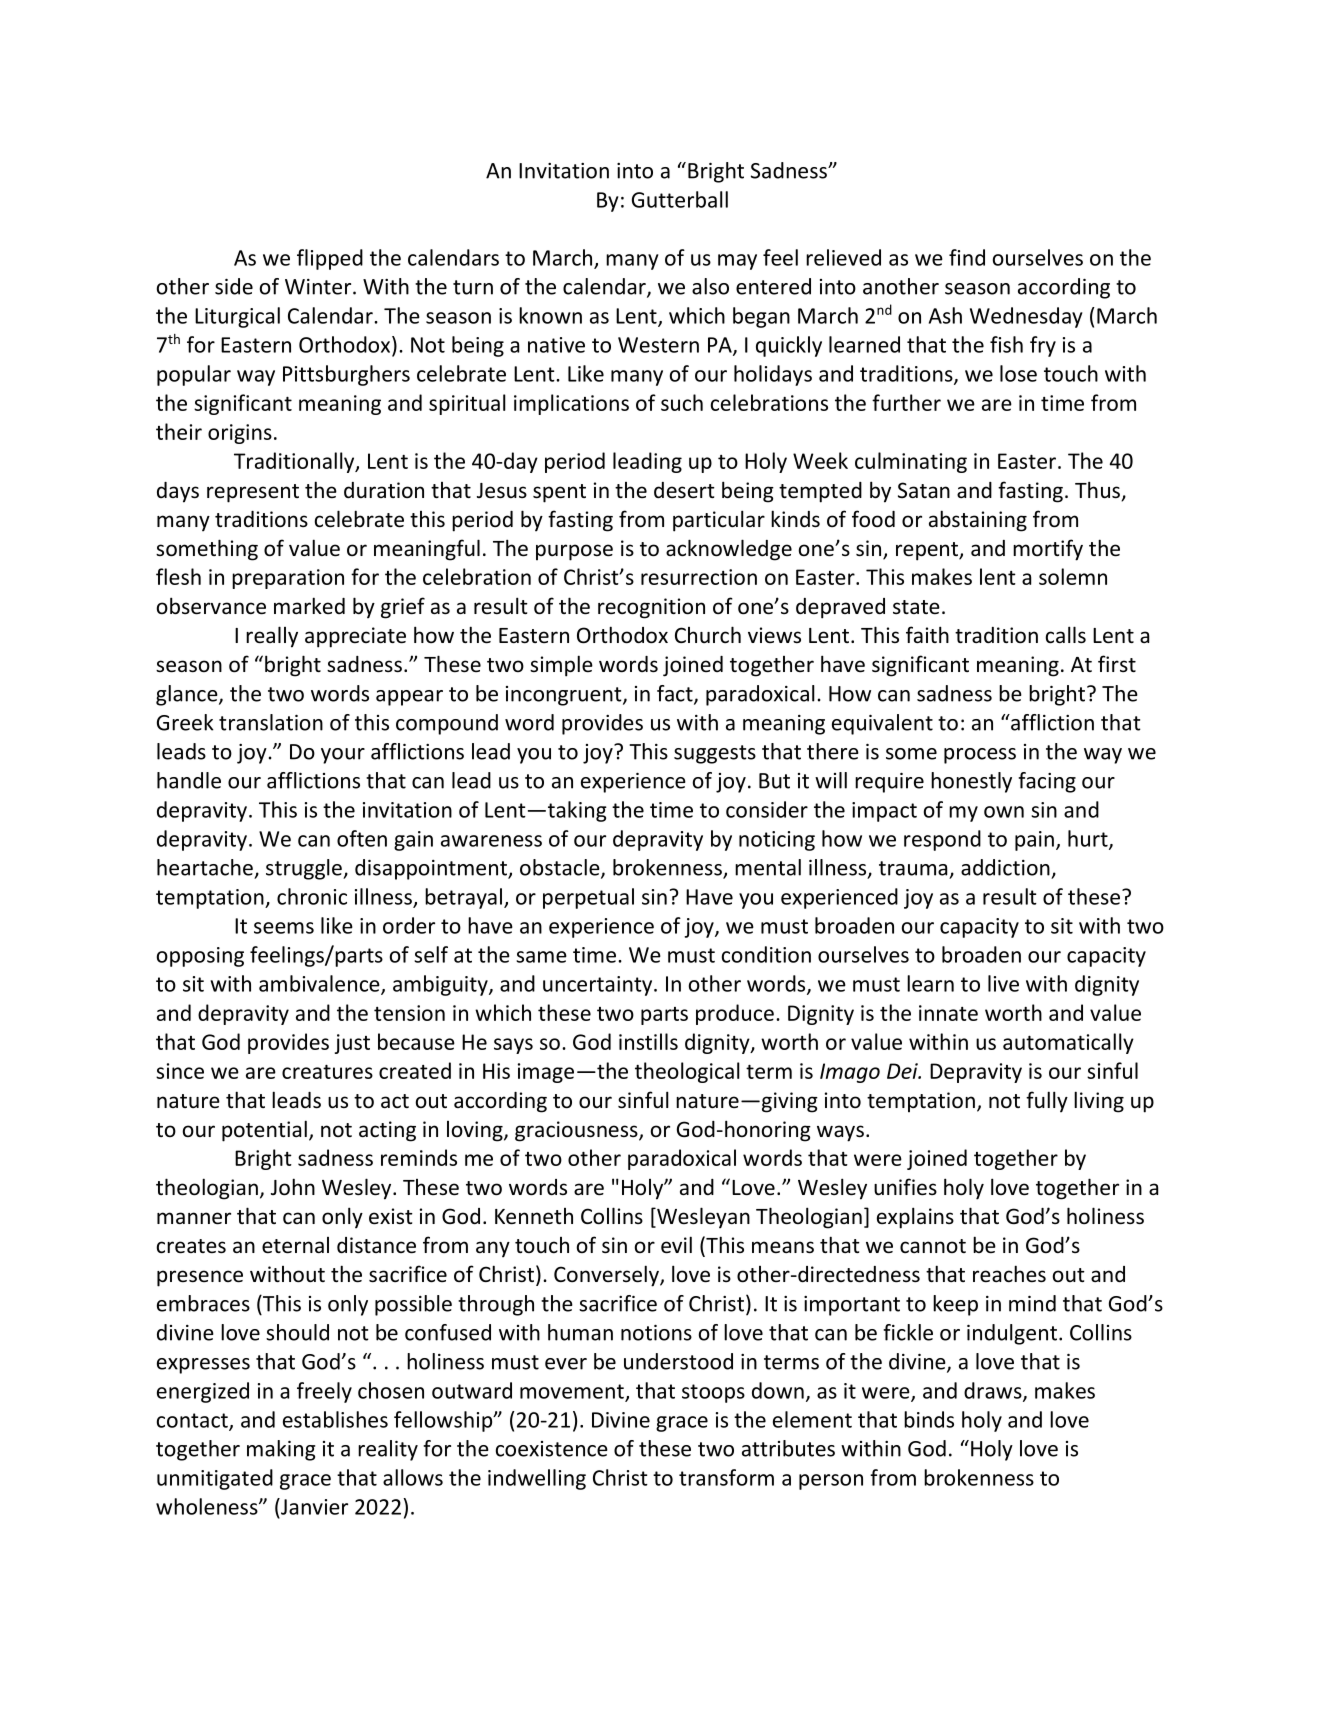  What do you see at coordinates (271, 722) in the image?
I see `translation` at bounding box center [271, 722].
